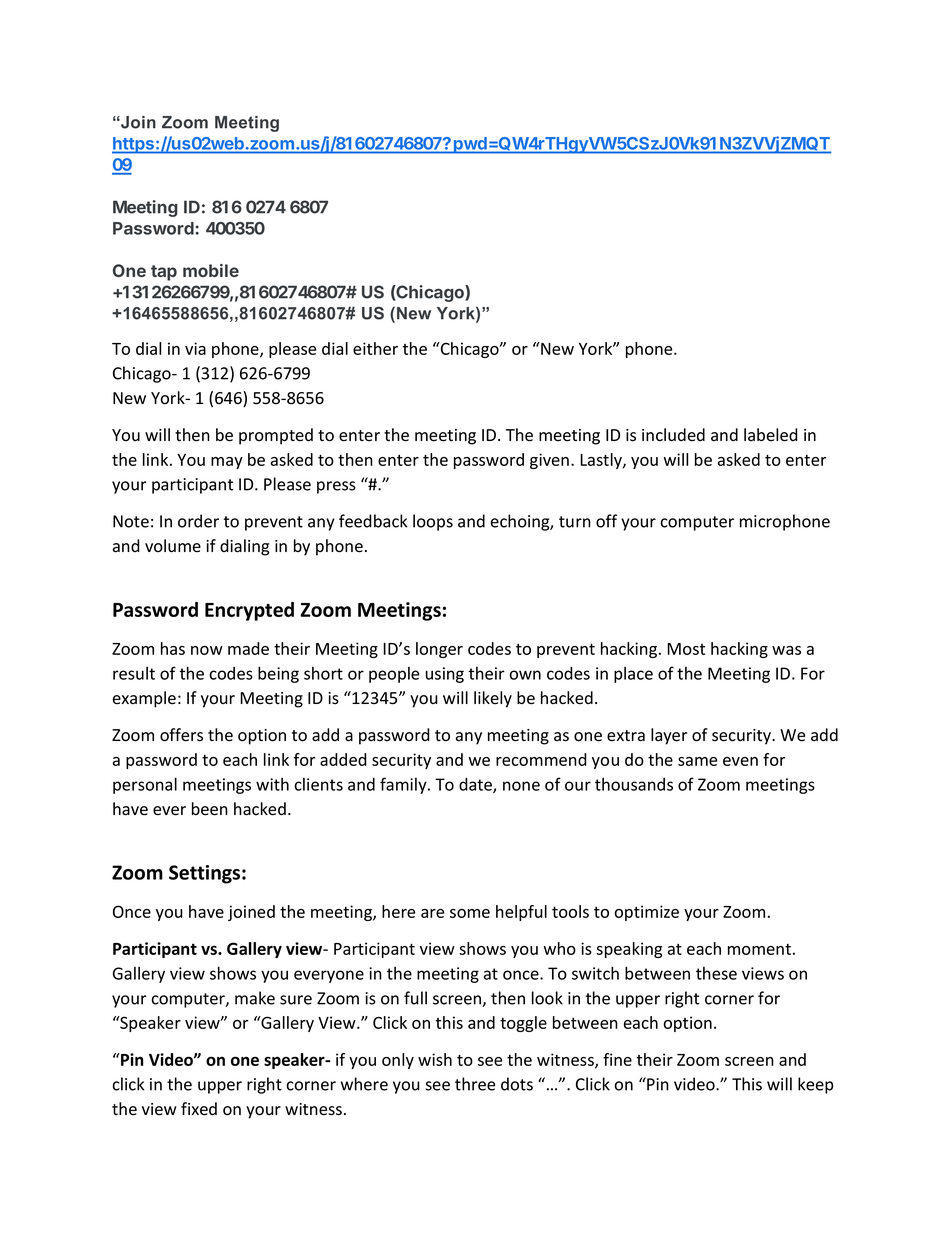 This screenshot has width=952, height=1233. I want to click on labeled, so click(771, 435).
